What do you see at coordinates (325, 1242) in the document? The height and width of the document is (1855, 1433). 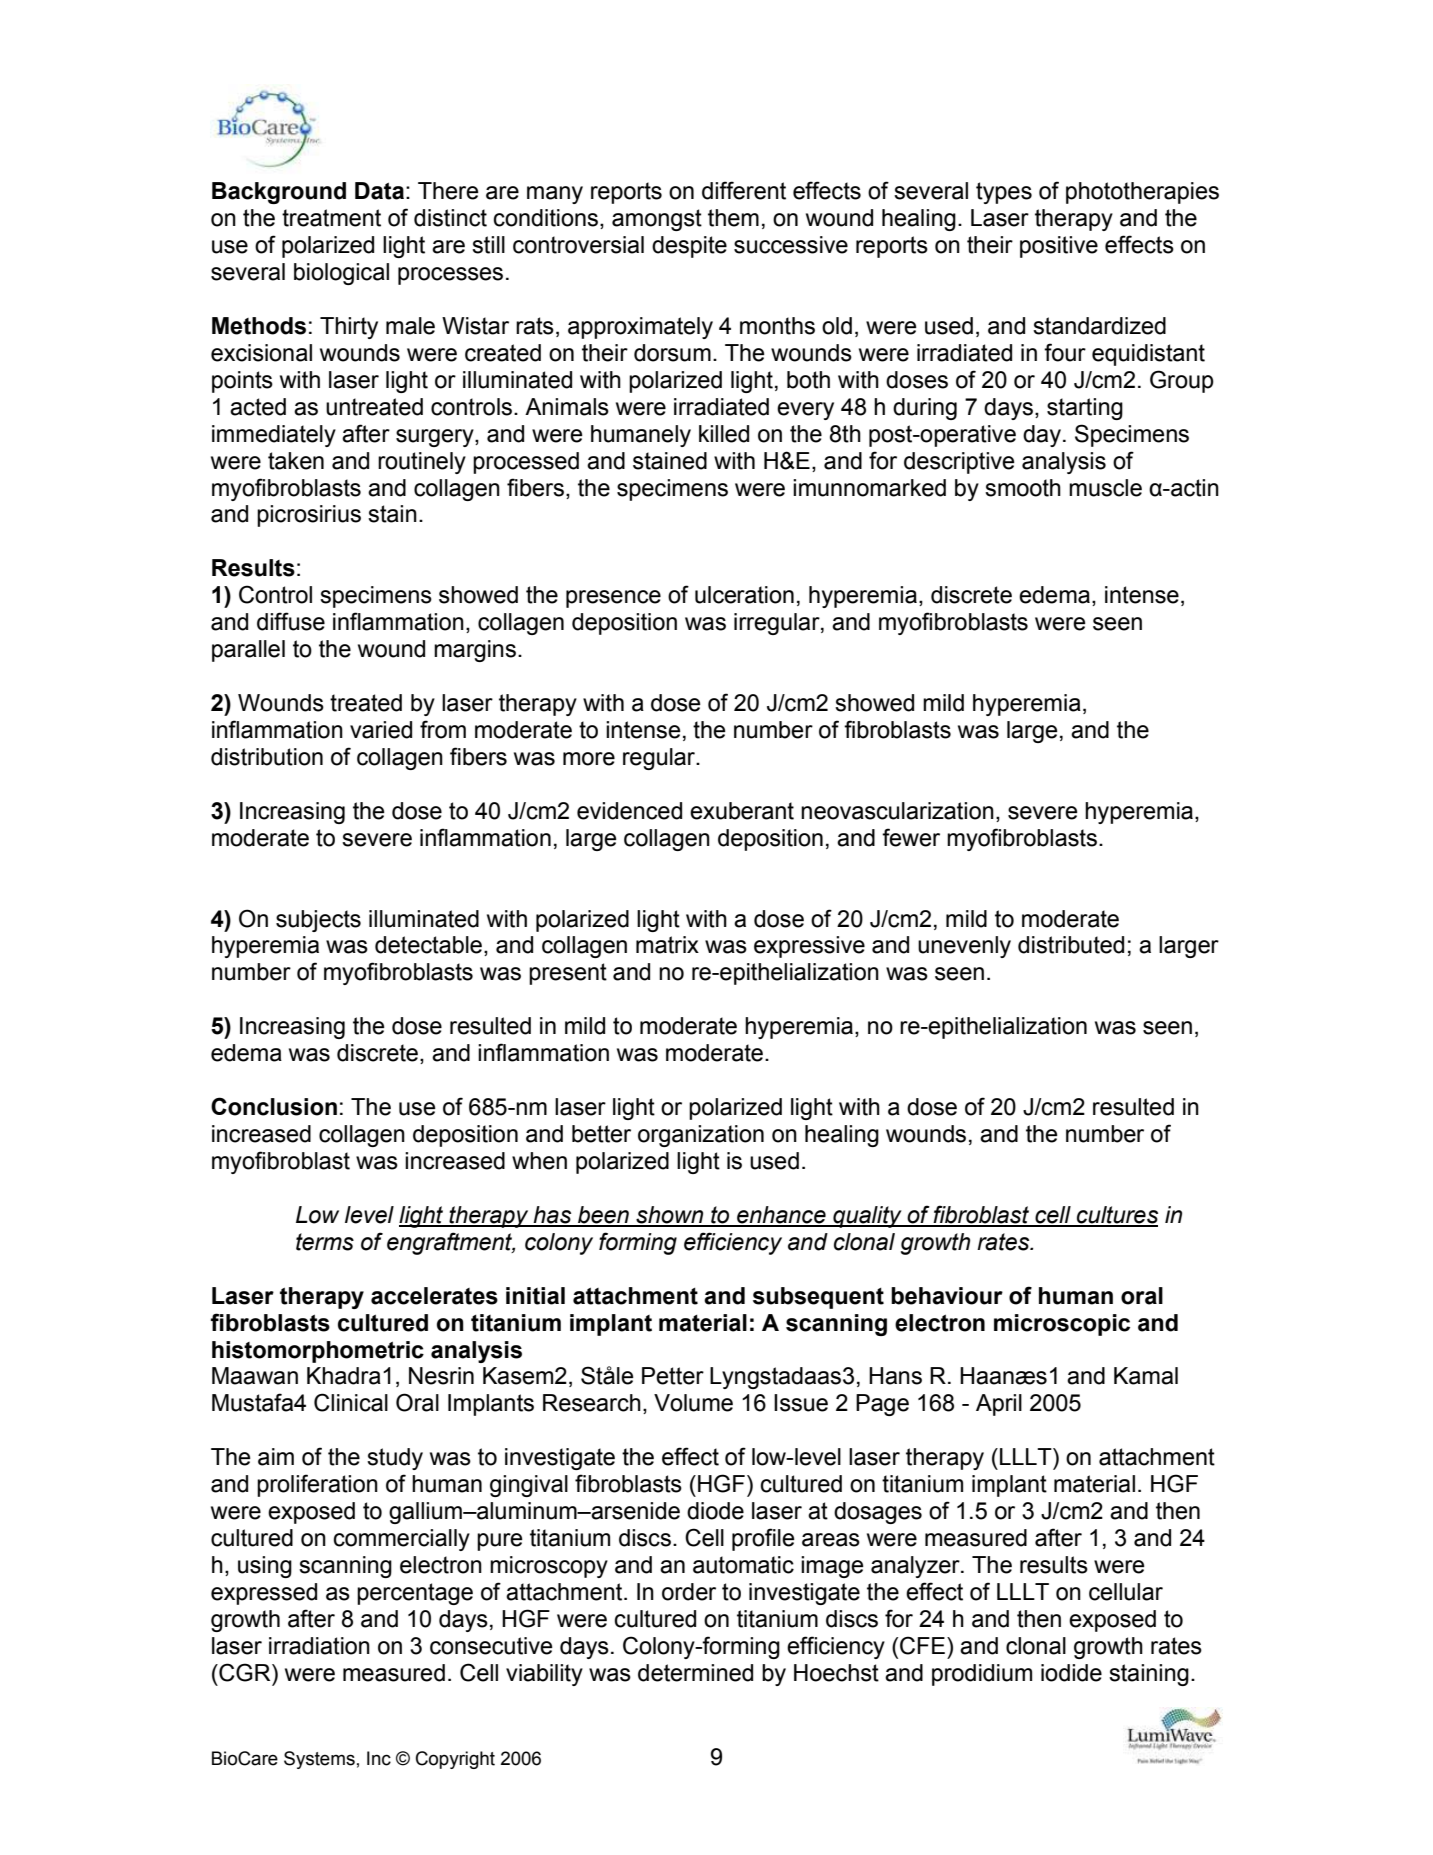 I see `terms` at bounding box center [325, 1242].
